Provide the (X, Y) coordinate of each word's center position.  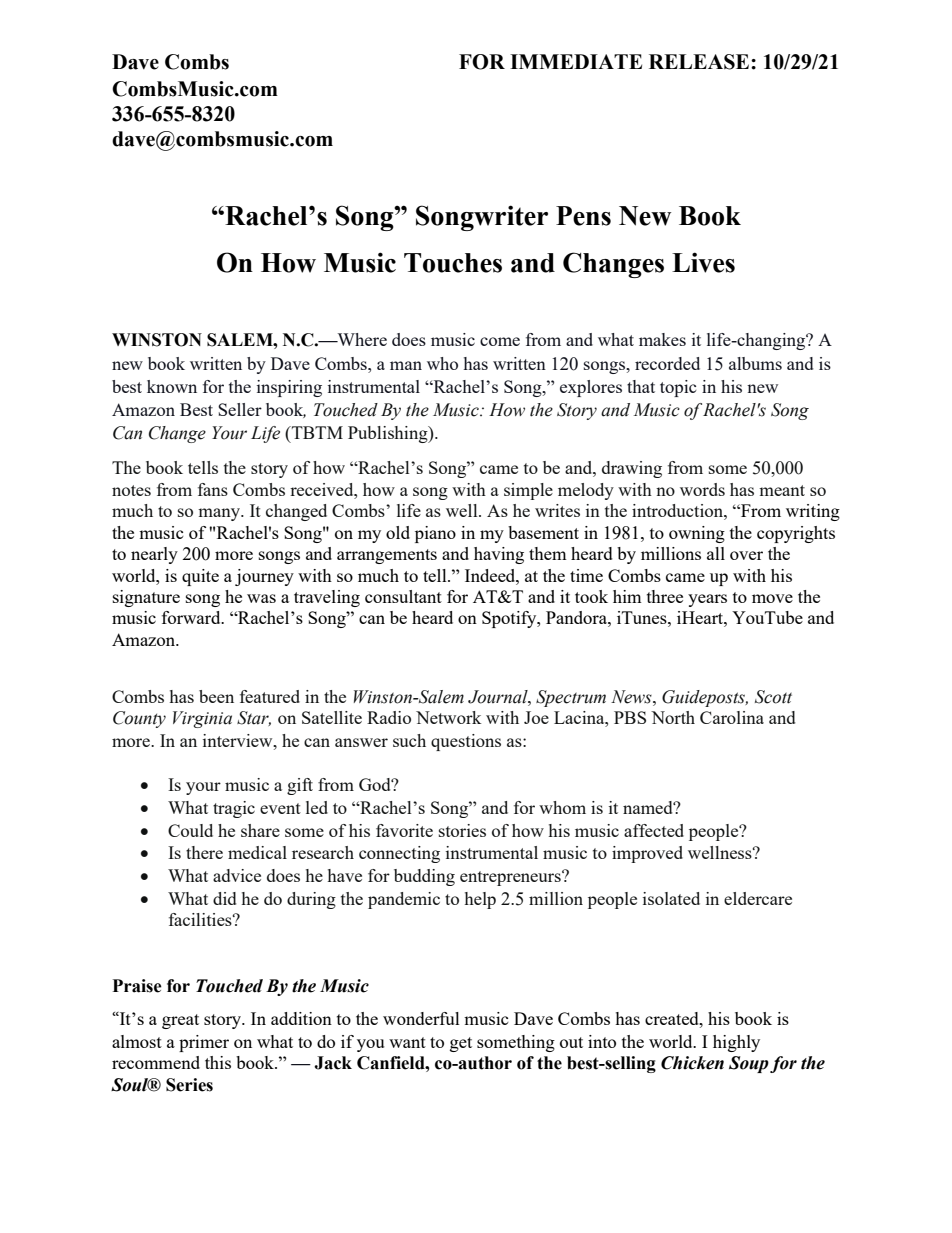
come (500, 341)
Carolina (732, 717)
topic (678, 388)
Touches (453, 263)
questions (466, 742)
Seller (240, 409)
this (218, 1062)
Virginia (202, 719)
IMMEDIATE (576, 61)
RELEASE (699, 62)
